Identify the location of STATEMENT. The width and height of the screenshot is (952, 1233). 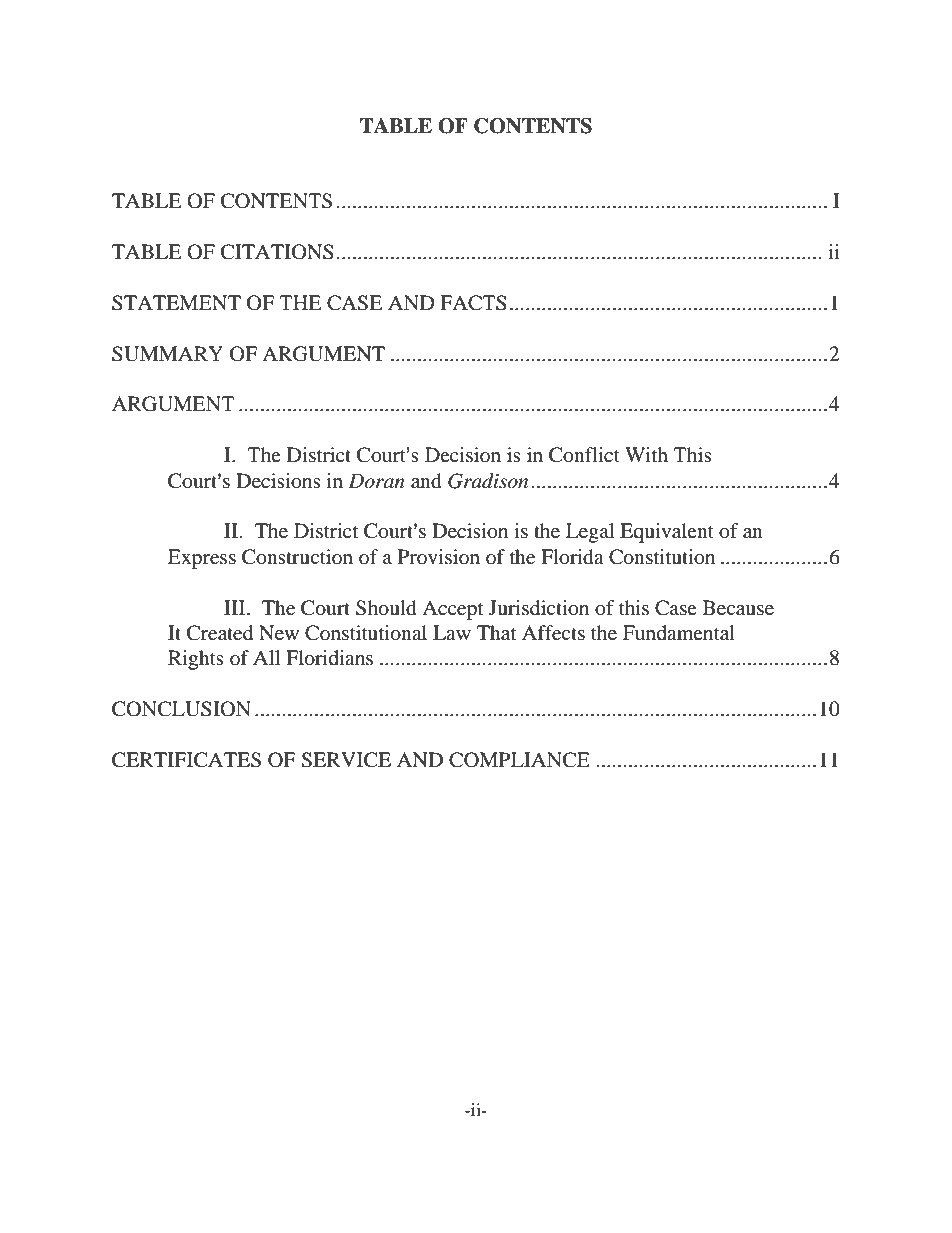
(176, 303).
